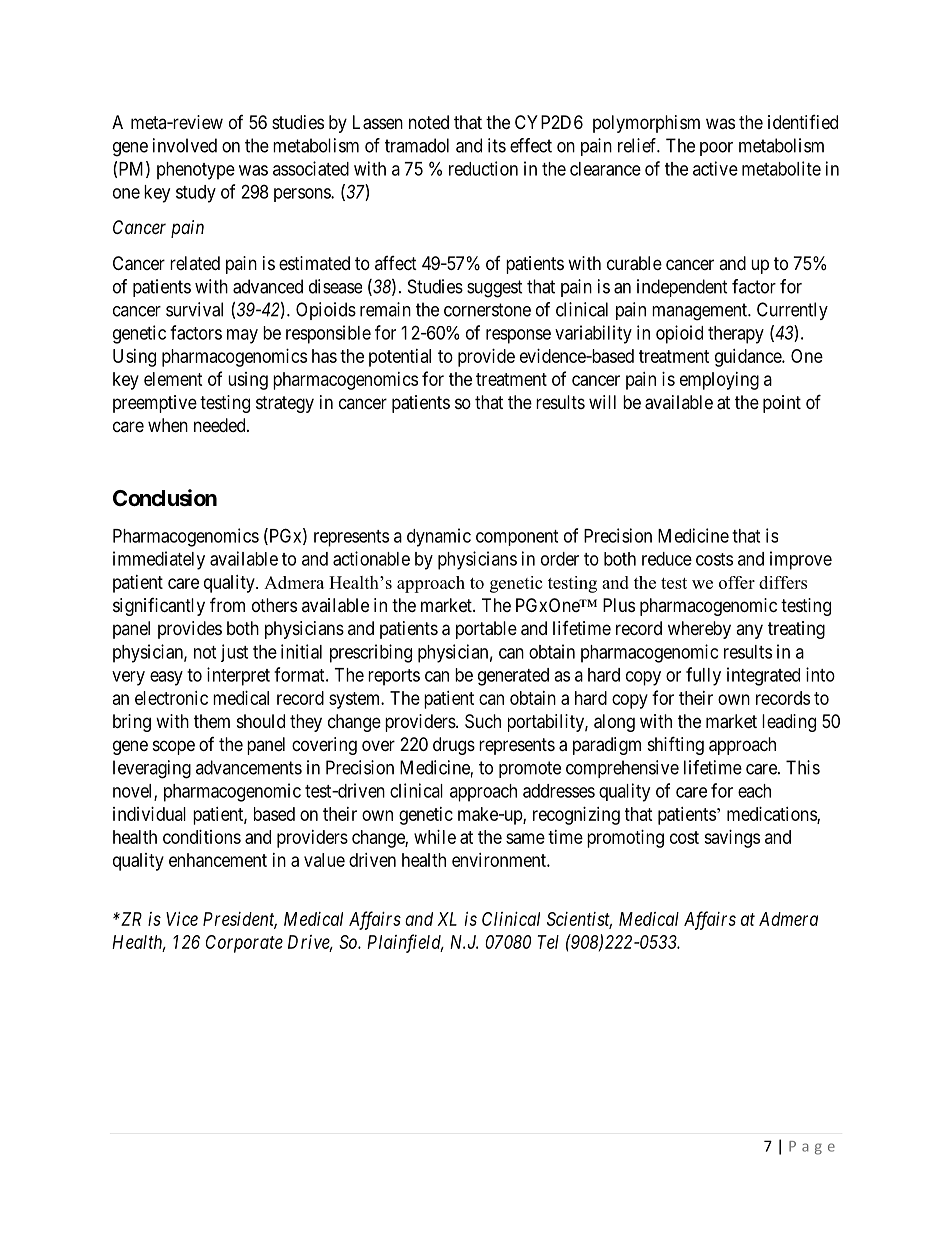 This screenshot has height=1233, width=952. What do you see at coordinates (497, 145) in the screenshot?
I see `its` at bounding box center [497, 145].
